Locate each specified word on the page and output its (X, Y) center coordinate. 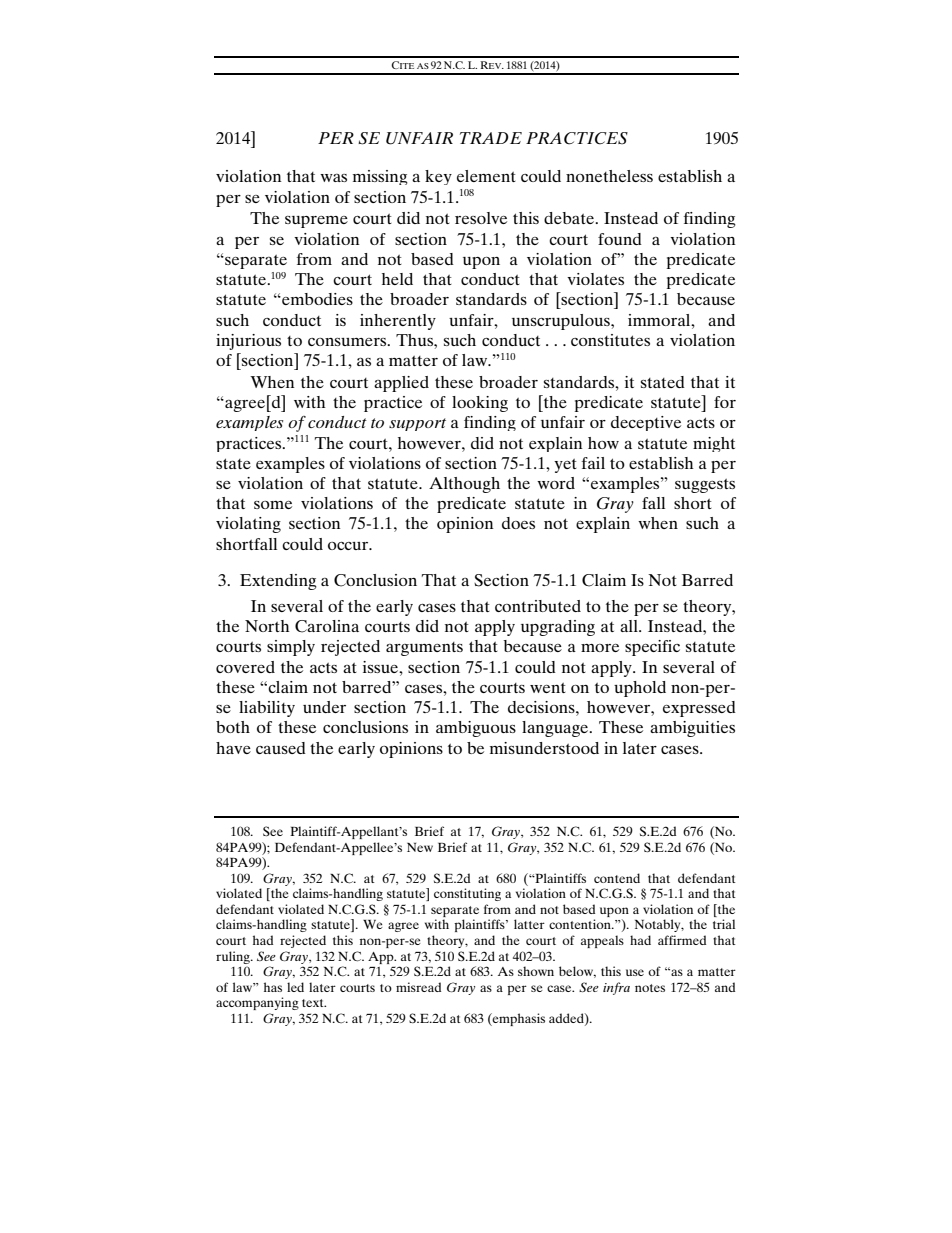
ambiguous (476, 729)
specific (652, 648)
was (333, 178)
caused (281, 748)
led (295, 987)
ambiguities (692, 729)
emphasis (518, 1019)
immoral (660, 320)
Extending (278, 582)
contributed (538, 606)
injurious (248, 342)
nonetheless (609, 176)
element (486, 176)
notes (650, 988)
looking (480, 404)
